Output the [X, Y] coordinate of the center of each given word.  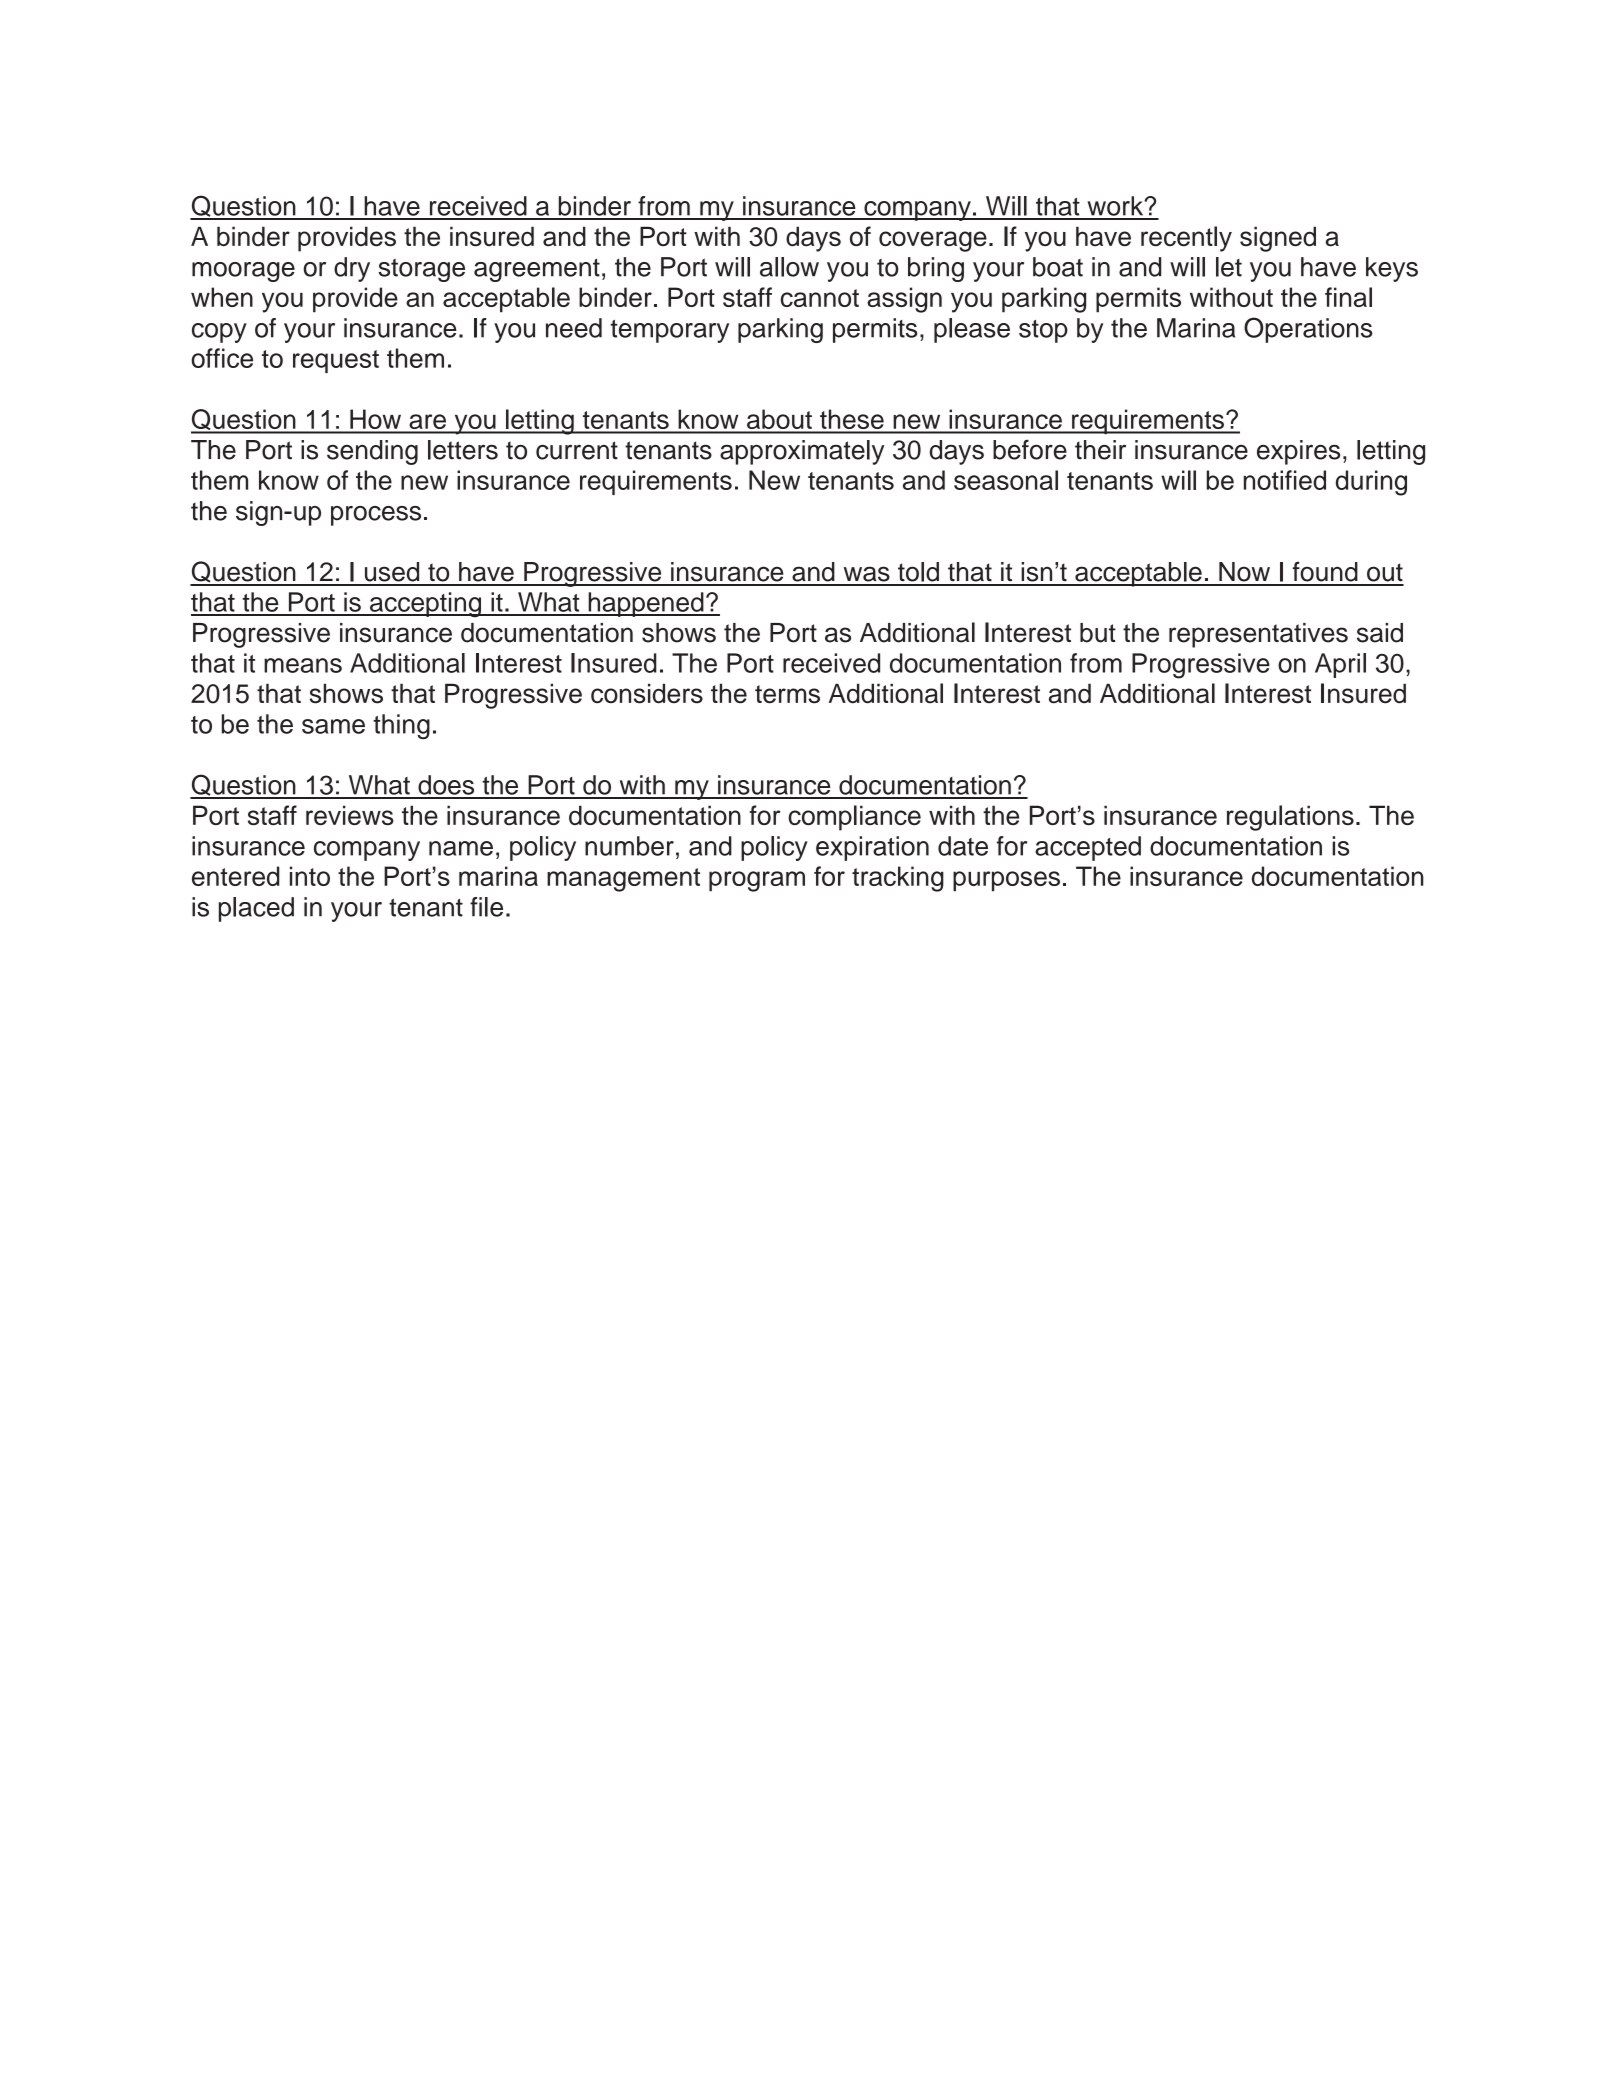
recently [1186, 239]
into [310, 876]
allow [789, 267]
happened [646, 604]
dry [352, 269]
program [757, 881]
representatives [1258, 635]
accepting [425, 605]
